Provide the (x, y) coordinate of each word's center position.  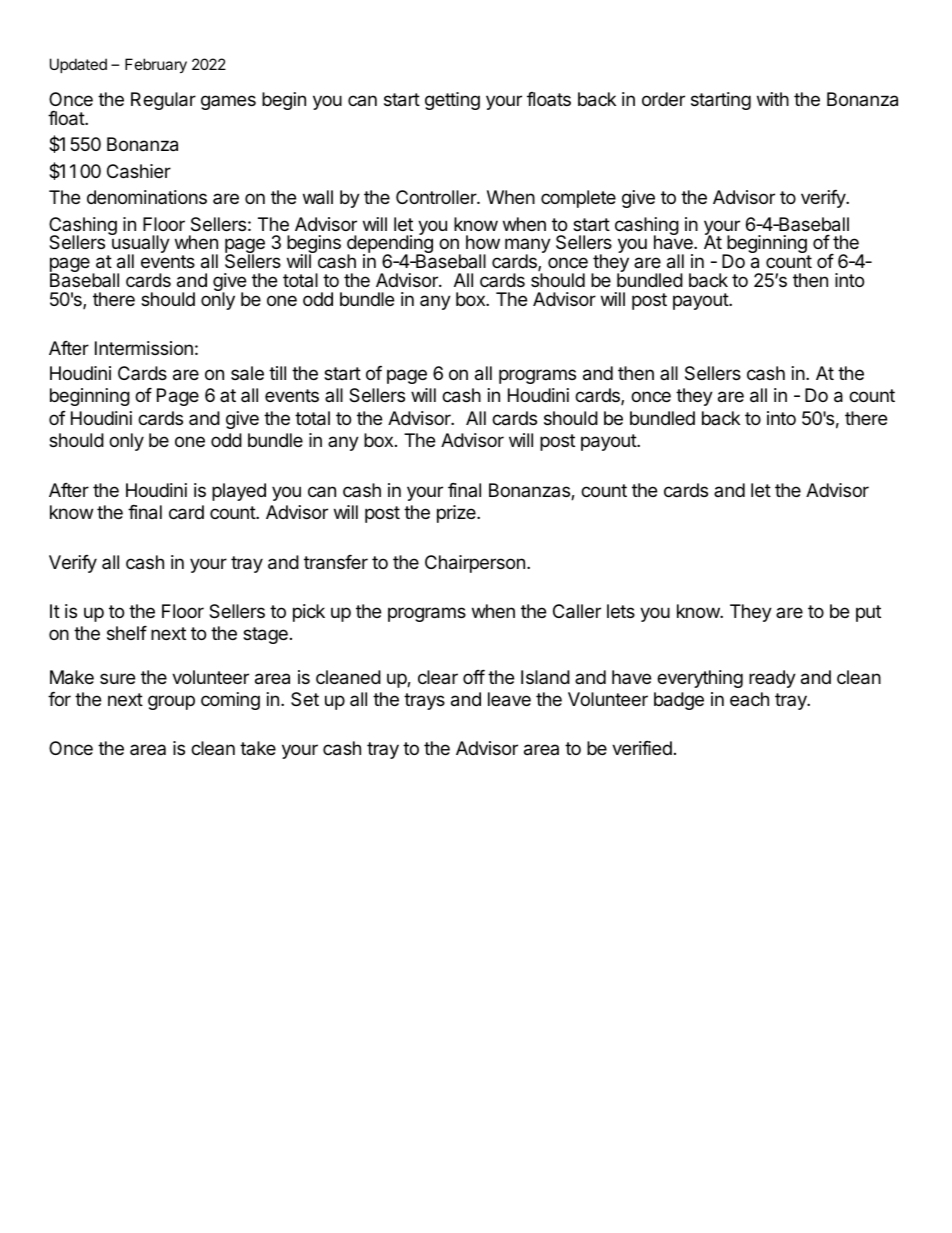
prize (457, 514)
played (239, 492)
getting (452, 101)
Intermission (144, 348)
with (773, 99)
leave (509, 699)
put (868, 613)
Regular (163, 101)
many (528, 247)
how (483, 242)
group (171, 702)
